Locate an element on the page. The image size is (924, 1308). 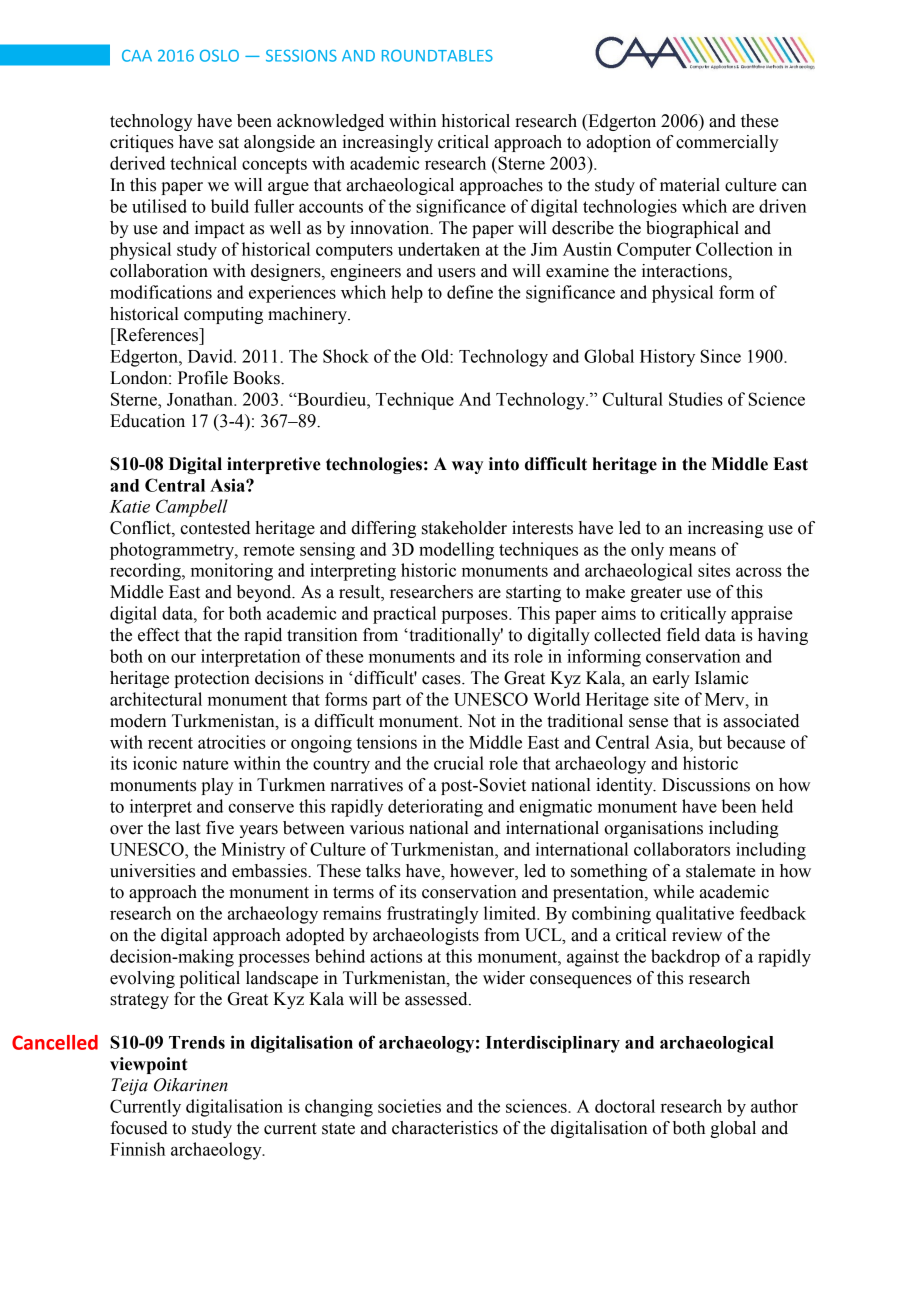
CAA is located at coordinates (137, 56).
